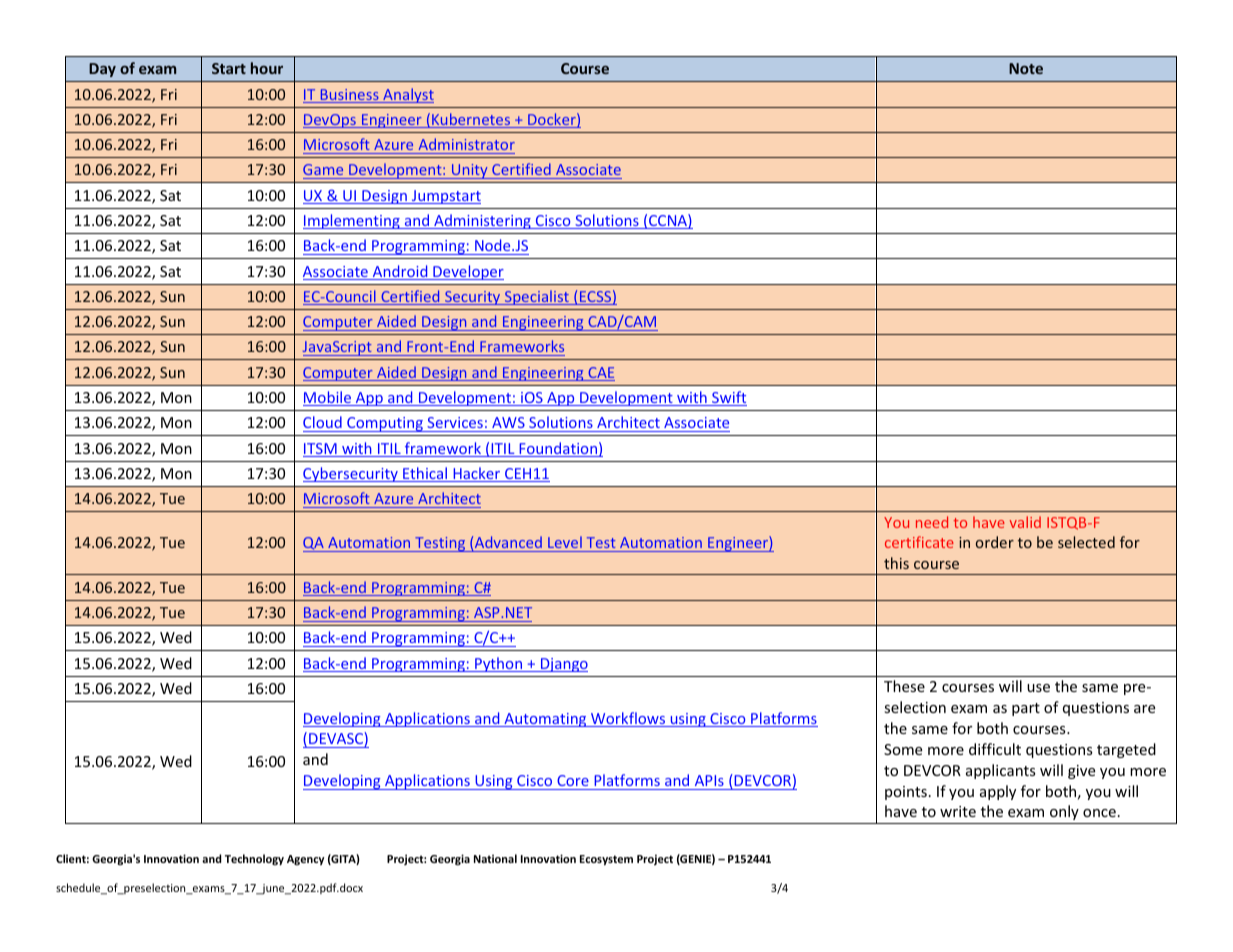  What do you see at coordinates (565, 544) in the image?
I see `Level` at bounding box center [565, 544].
